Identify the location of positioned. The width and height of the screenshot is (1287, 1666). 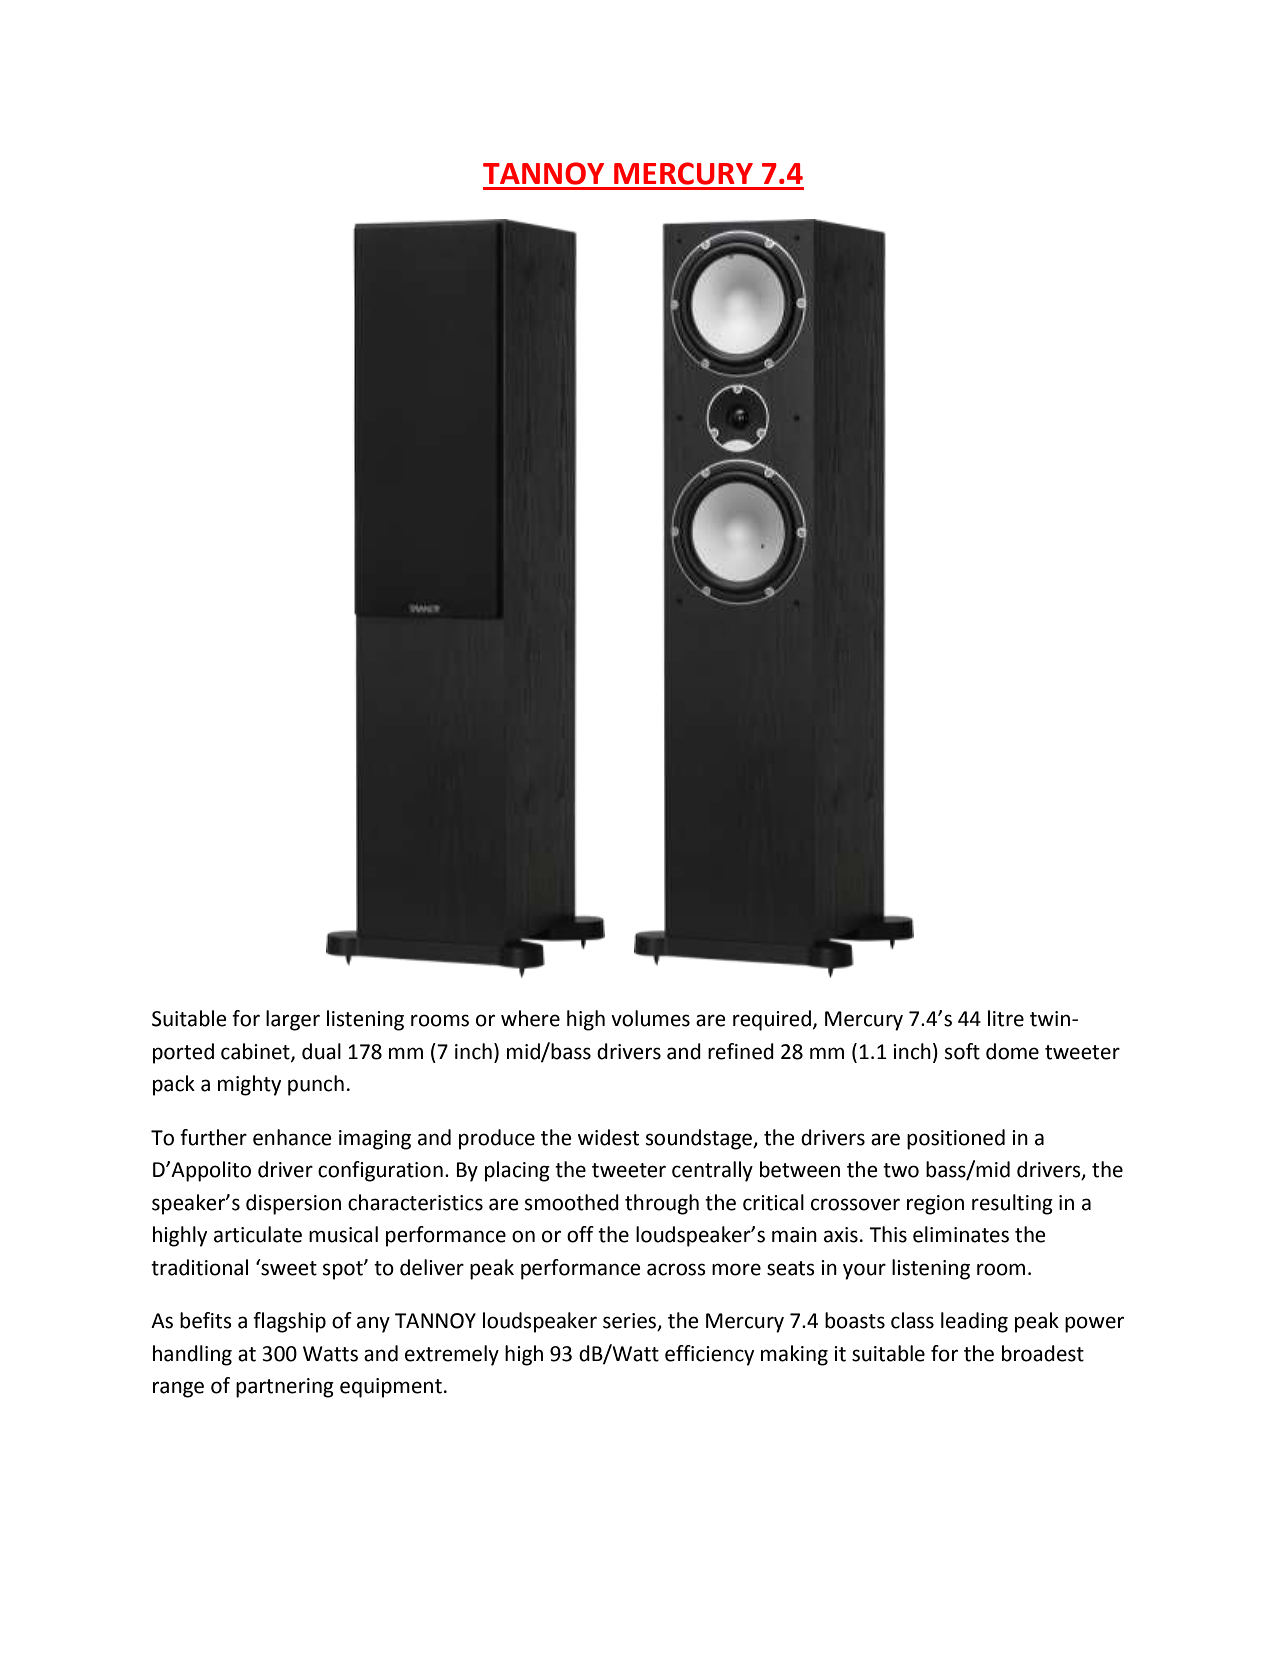
(956, 1139).
